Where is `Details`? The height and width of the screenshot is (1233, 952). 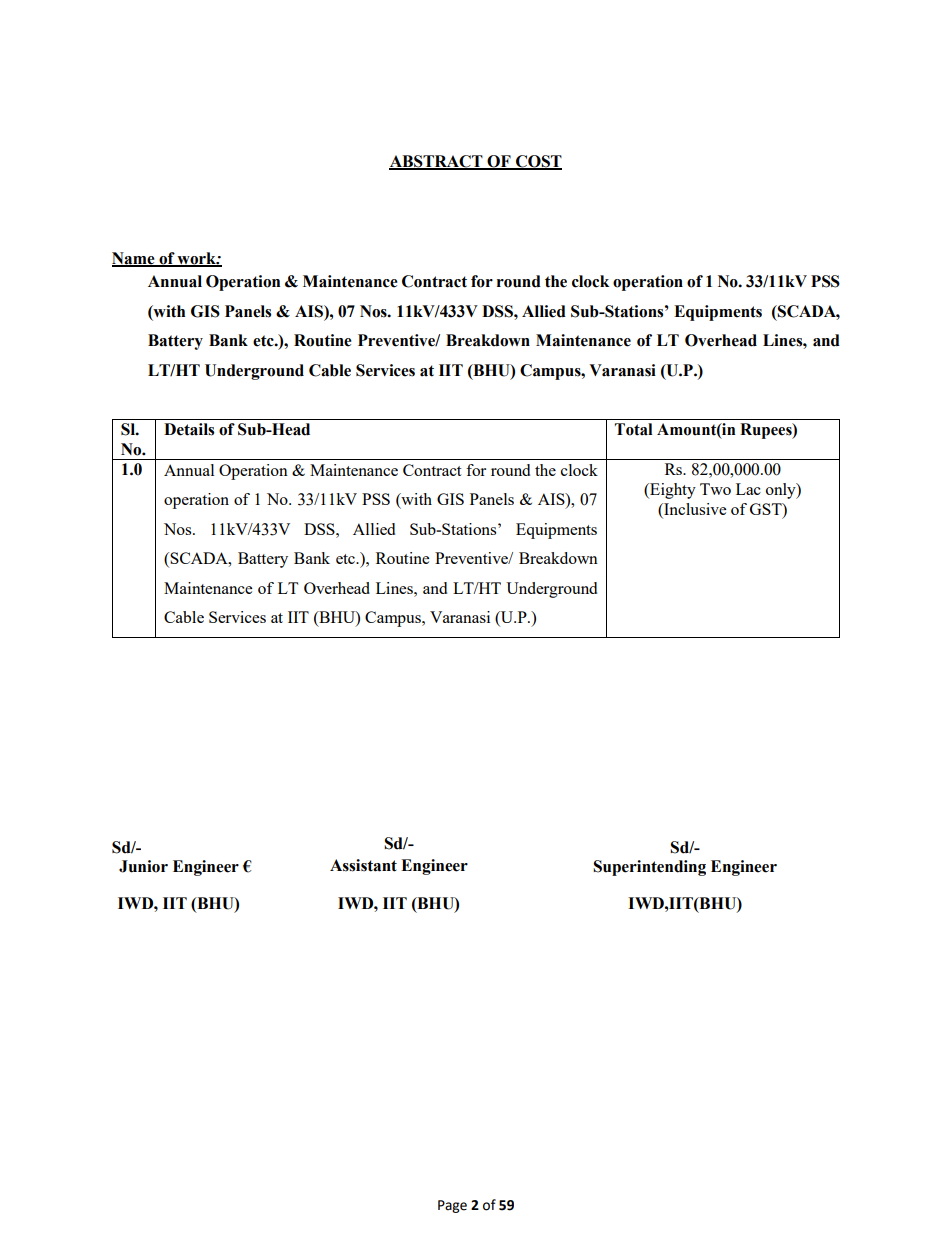
Details is located at coordinates (189, 429).
